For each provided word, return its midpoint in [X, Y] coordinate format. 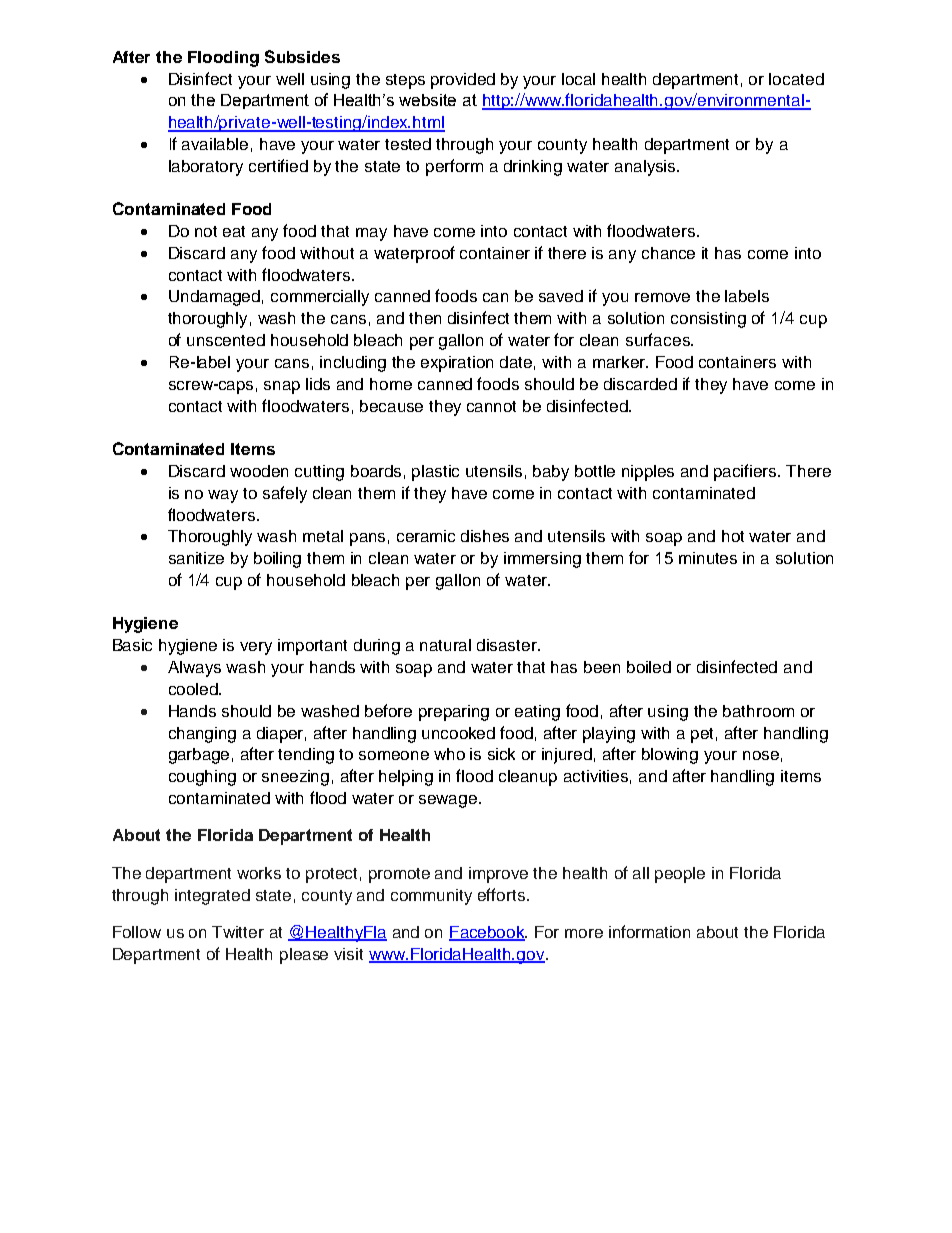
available [215, 144]
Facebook [488, 933]
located [796, 79]
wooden [259, 471]
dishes [485, 536]
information [649, 931]
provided [463, 81]
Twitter [238, 932]
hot [733, 536]
